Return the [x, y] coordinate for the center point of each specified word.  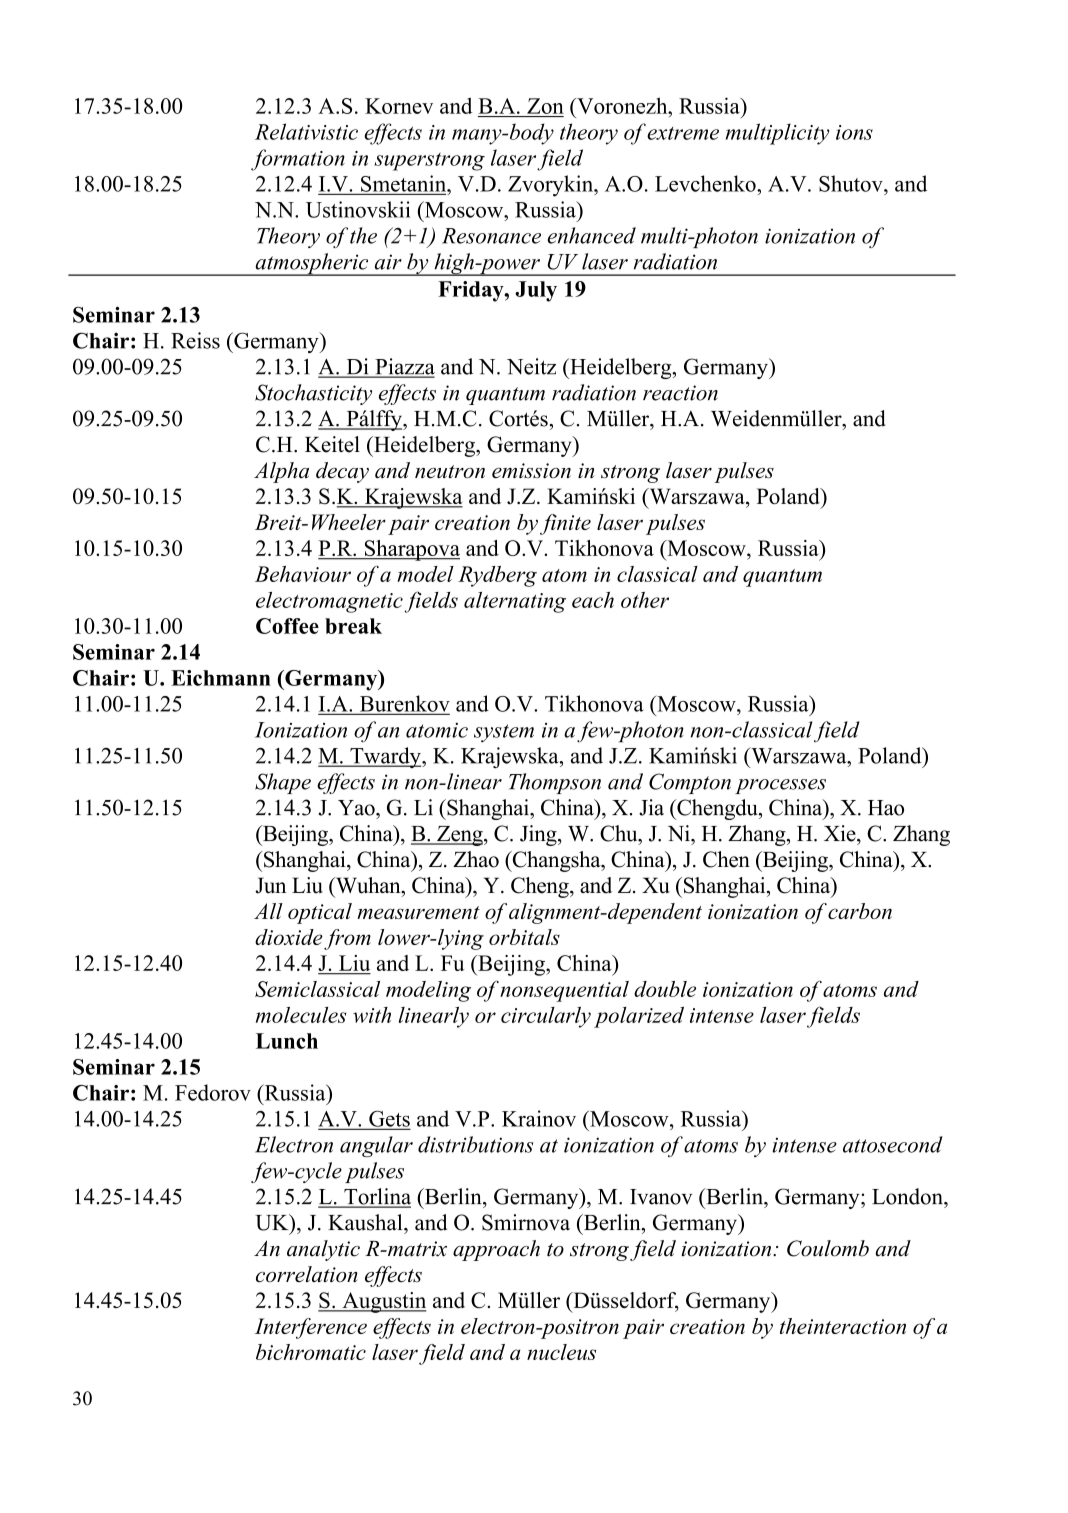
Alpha [281, 472]
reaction [680, 393]
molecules [301, 1015]
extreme [683, 133]
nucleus [561, 1352]
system [504, 733]
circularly [546, 1017]
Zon [545, 106]
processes [780, 786]
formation [298, 160]
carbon [860, 911]
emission [531, 471]
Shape [283, 783]
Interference [311, 1328]
